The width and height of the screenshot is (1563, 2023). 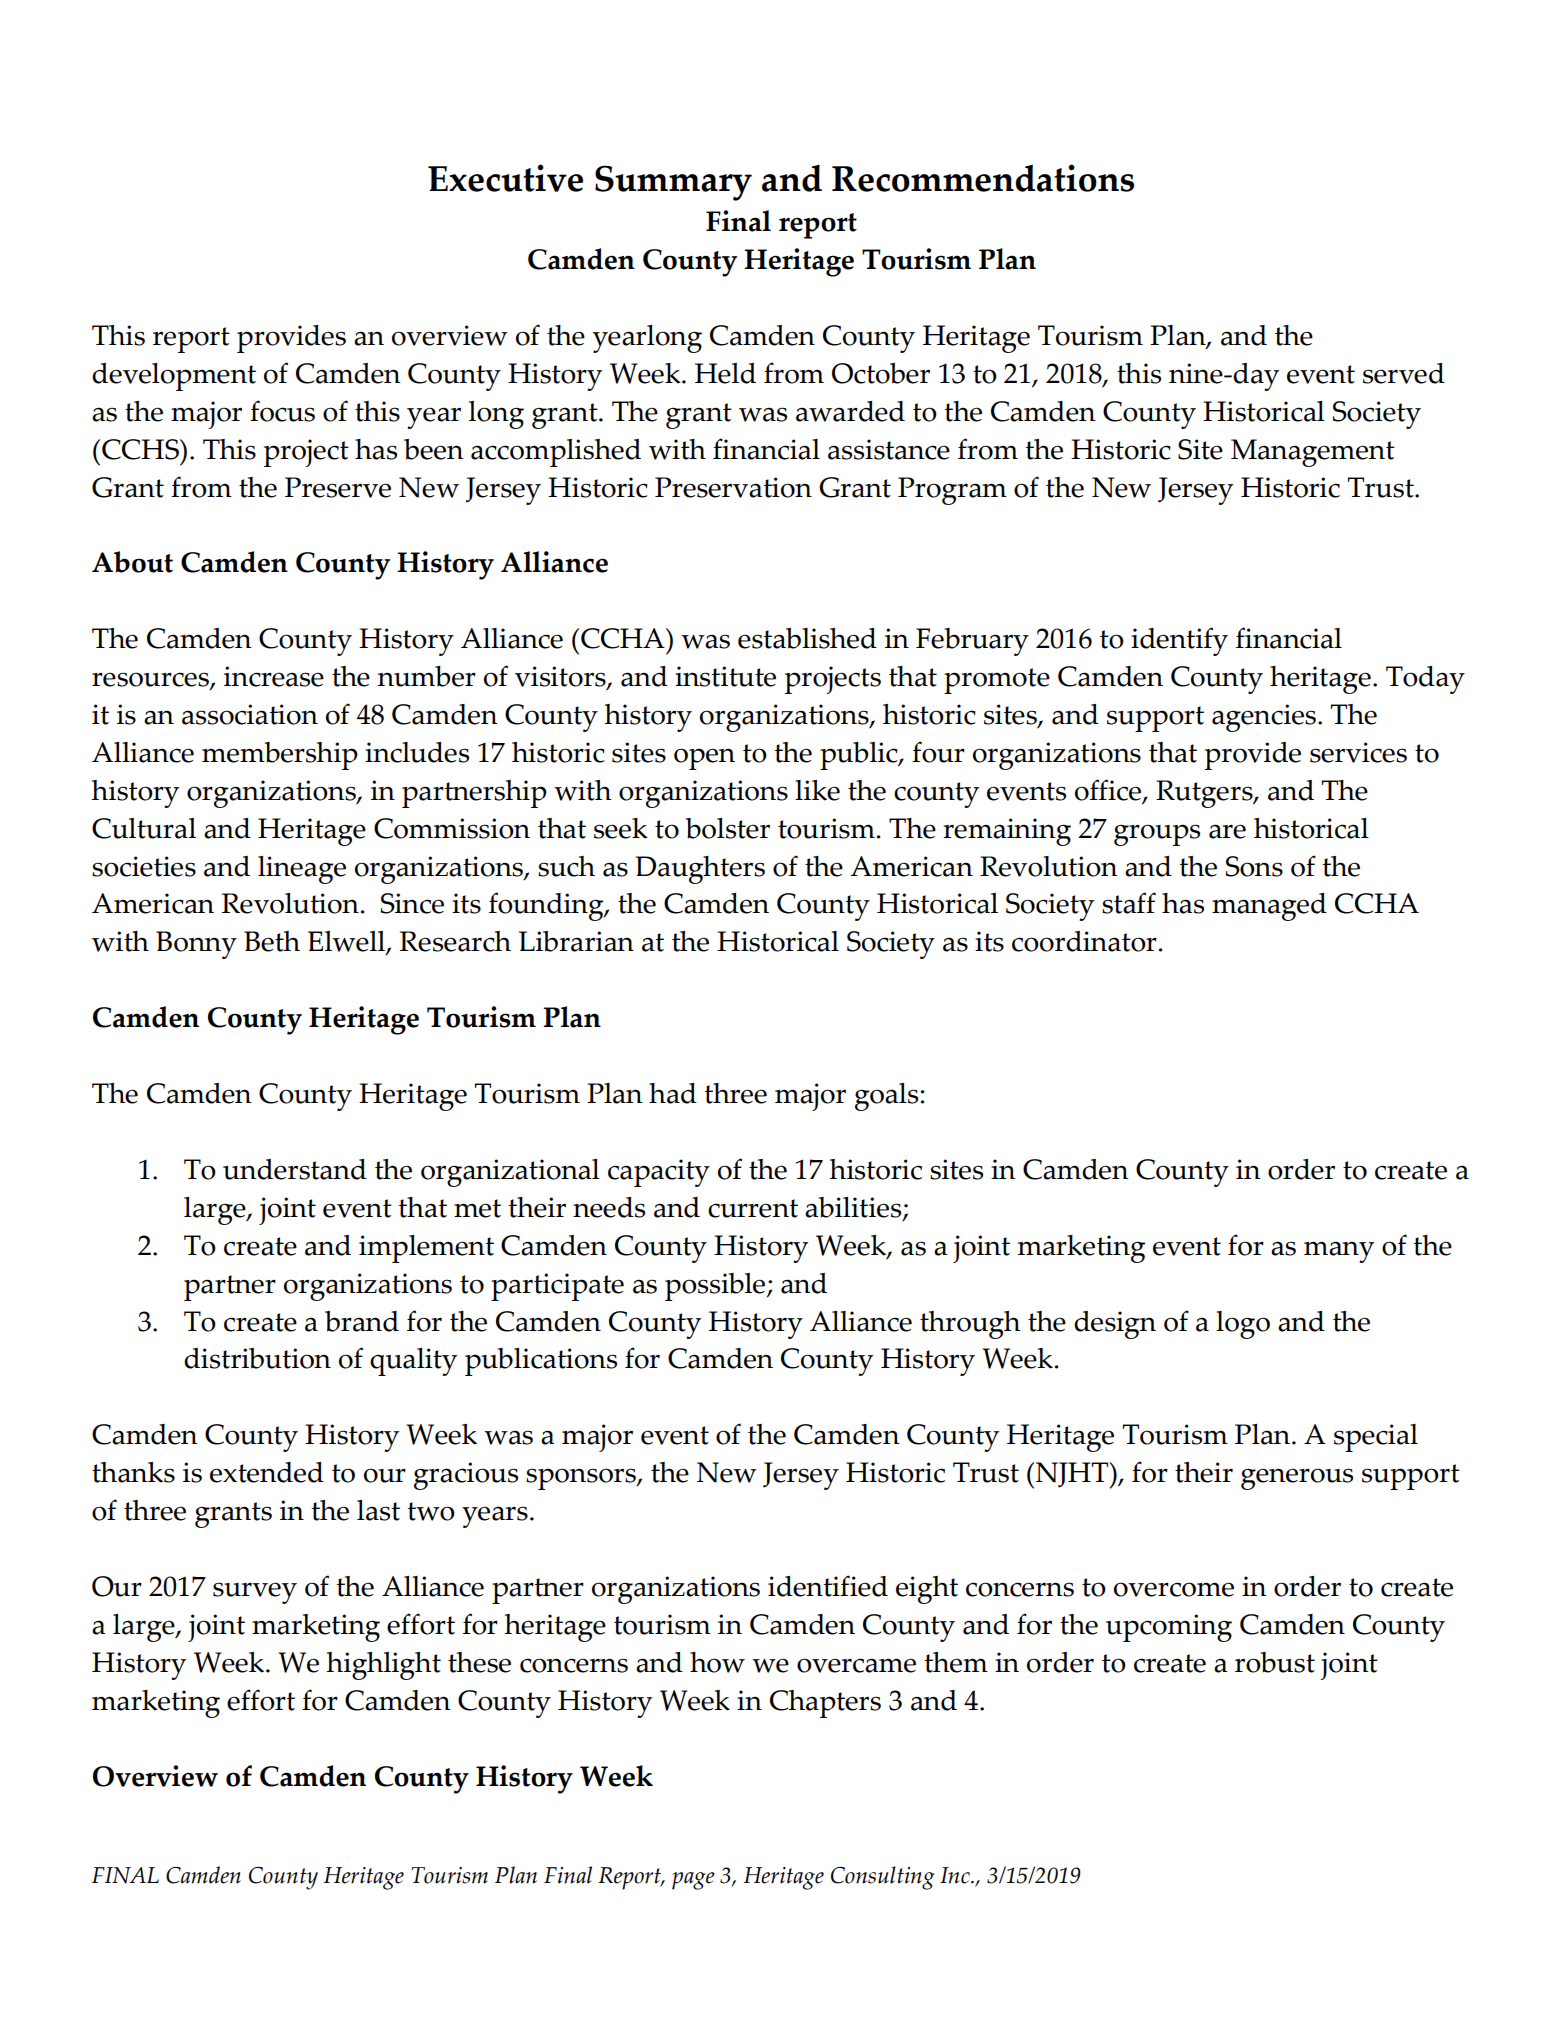 I want to click on Beth, so click(x=272, y=941).
